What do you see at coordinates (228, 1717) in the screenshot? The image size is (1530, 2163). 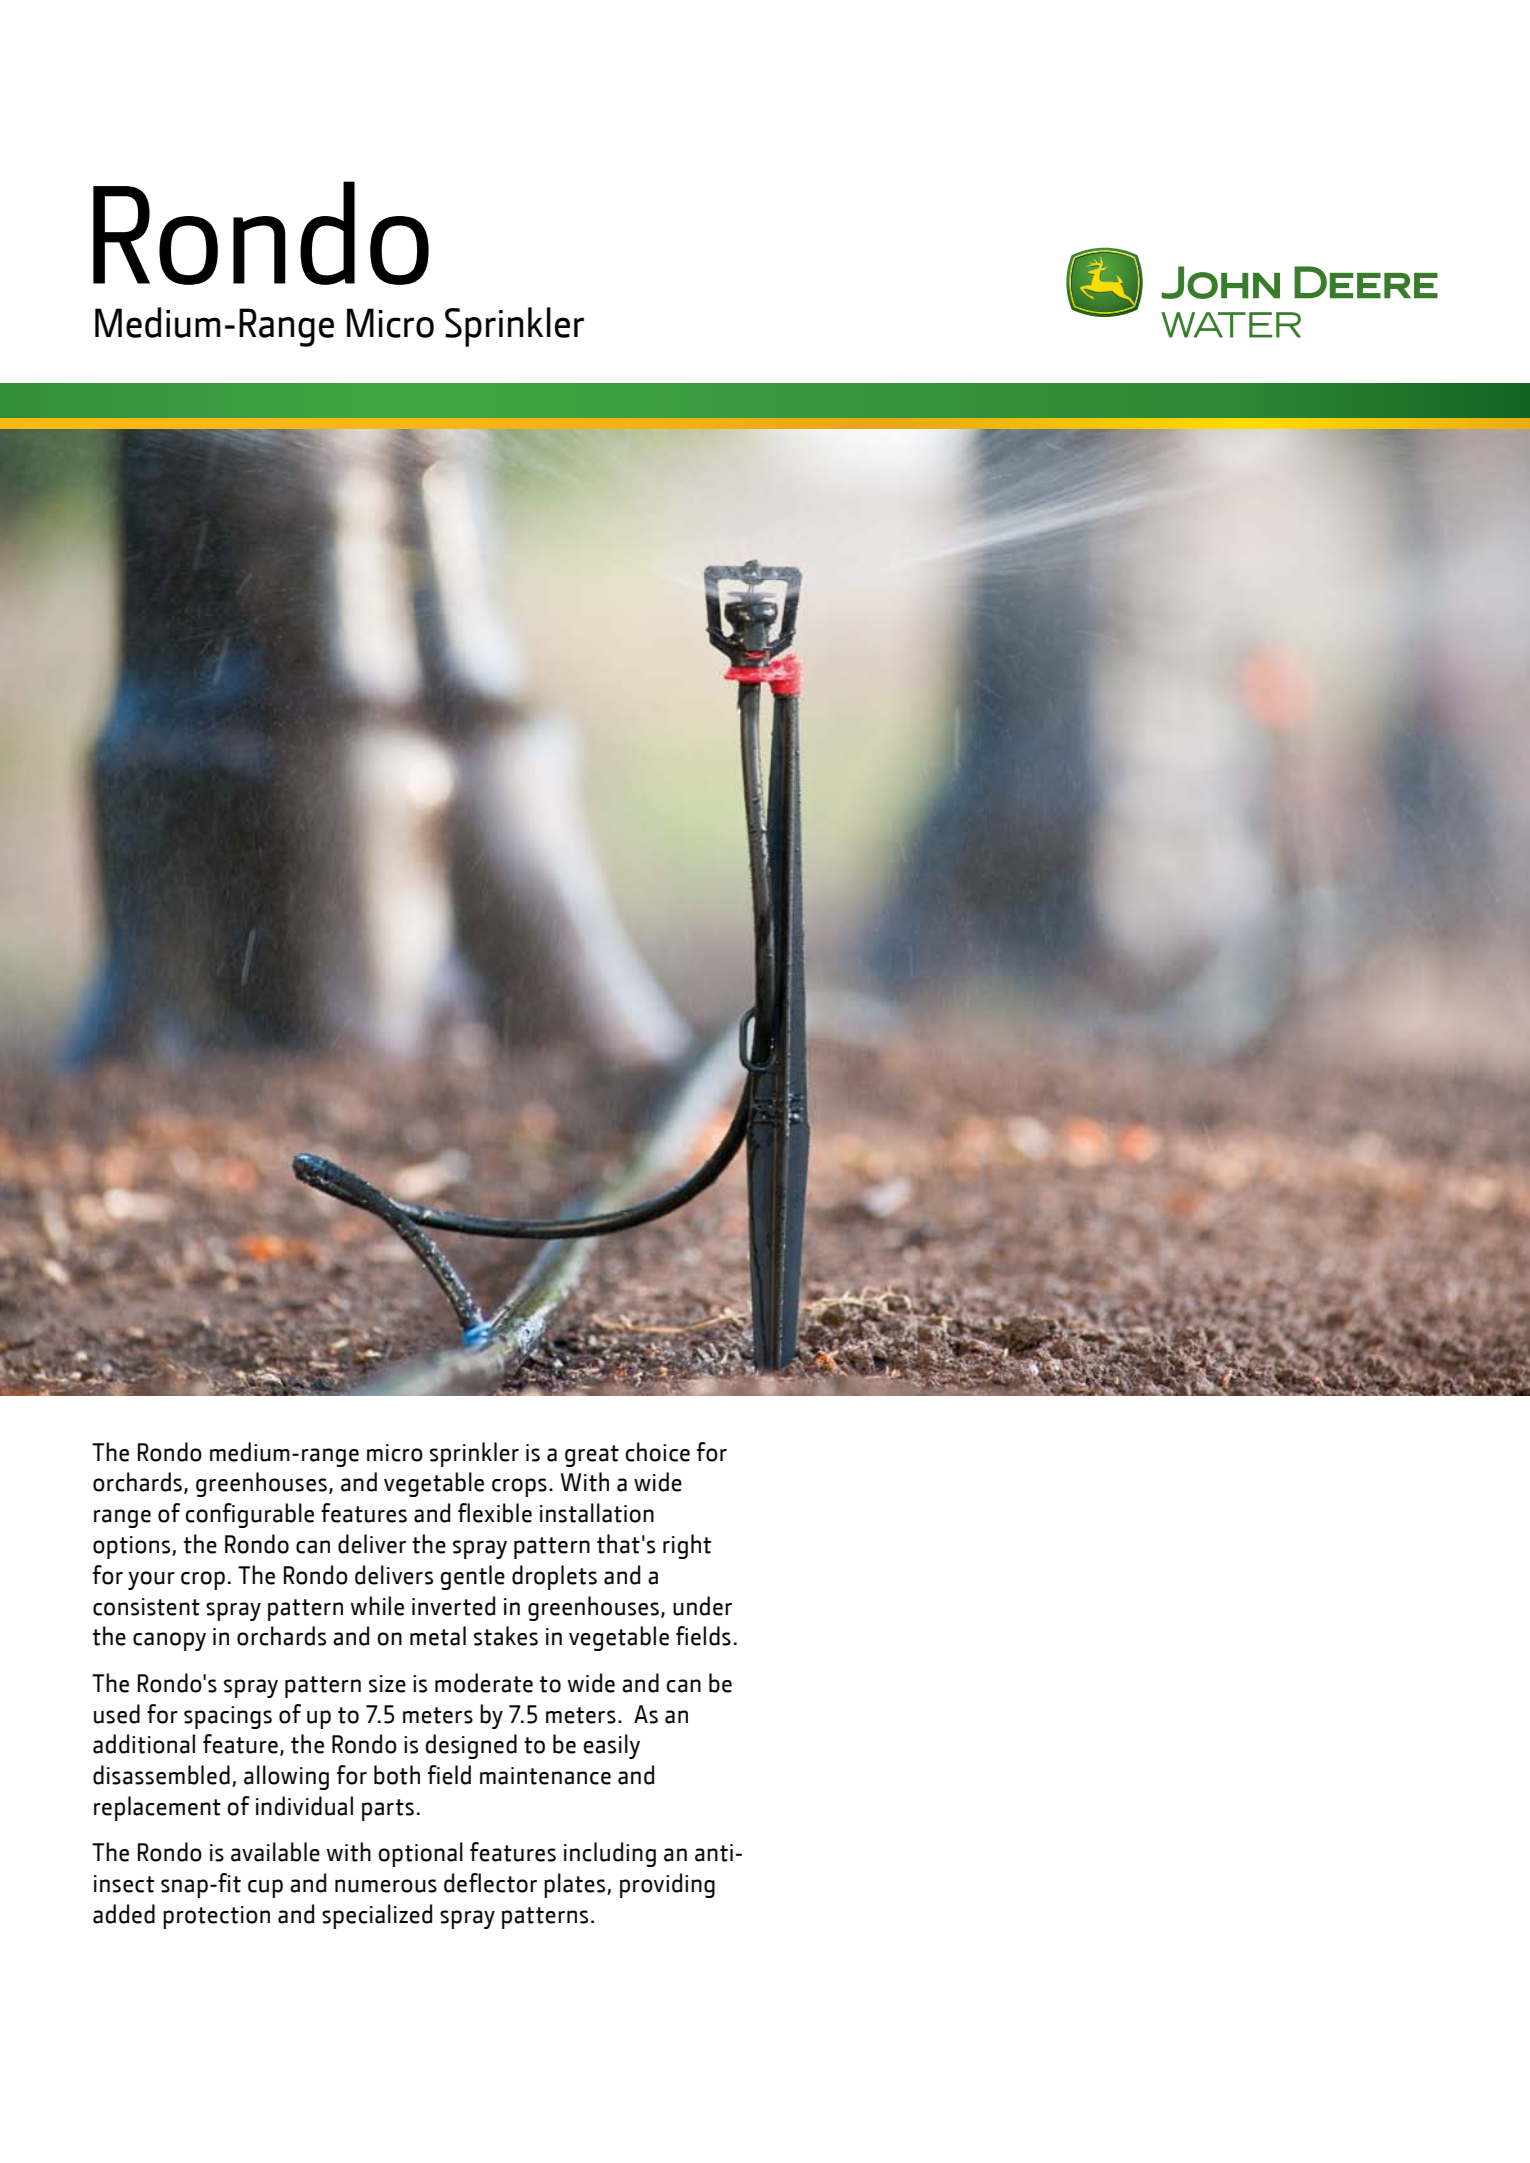 I see `spacings` at bounding box center [228, 1717].
